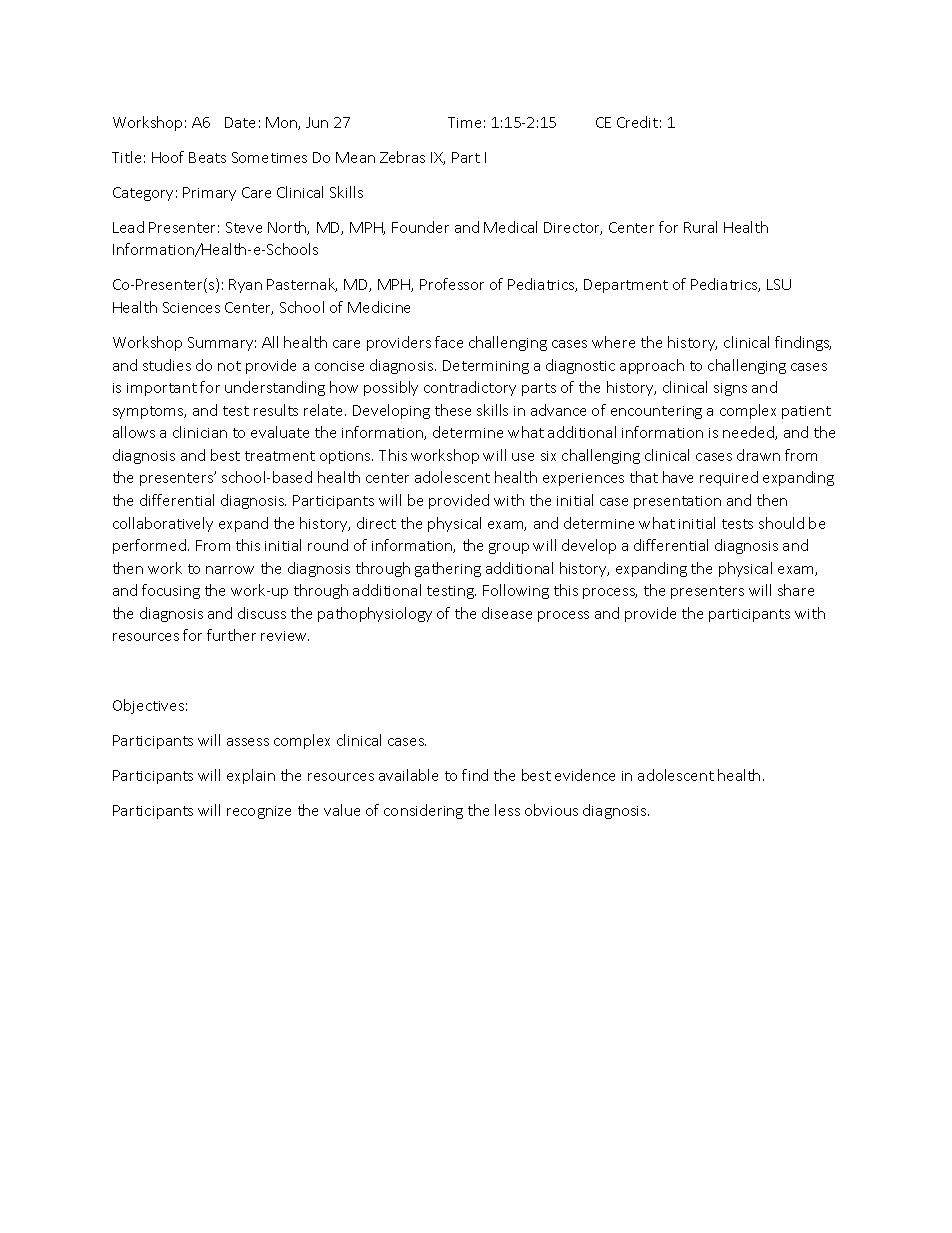 The image size is (952, 1233). What do you see at coordinates (507, 613) in the screenshot?
I see `disease` at bounding box center [507, 613].
